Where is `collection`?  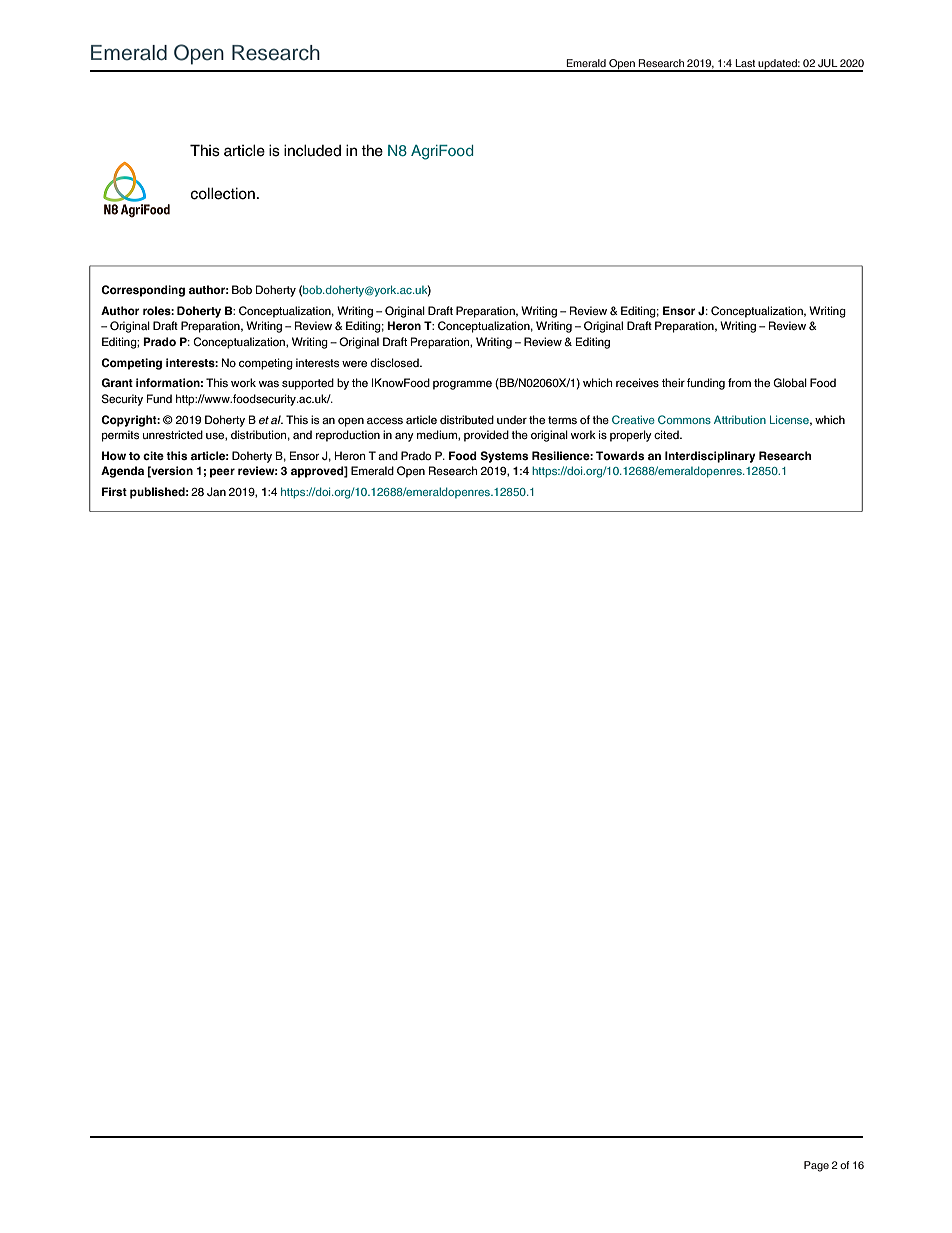 collection is located at coordinates (222, 193).
